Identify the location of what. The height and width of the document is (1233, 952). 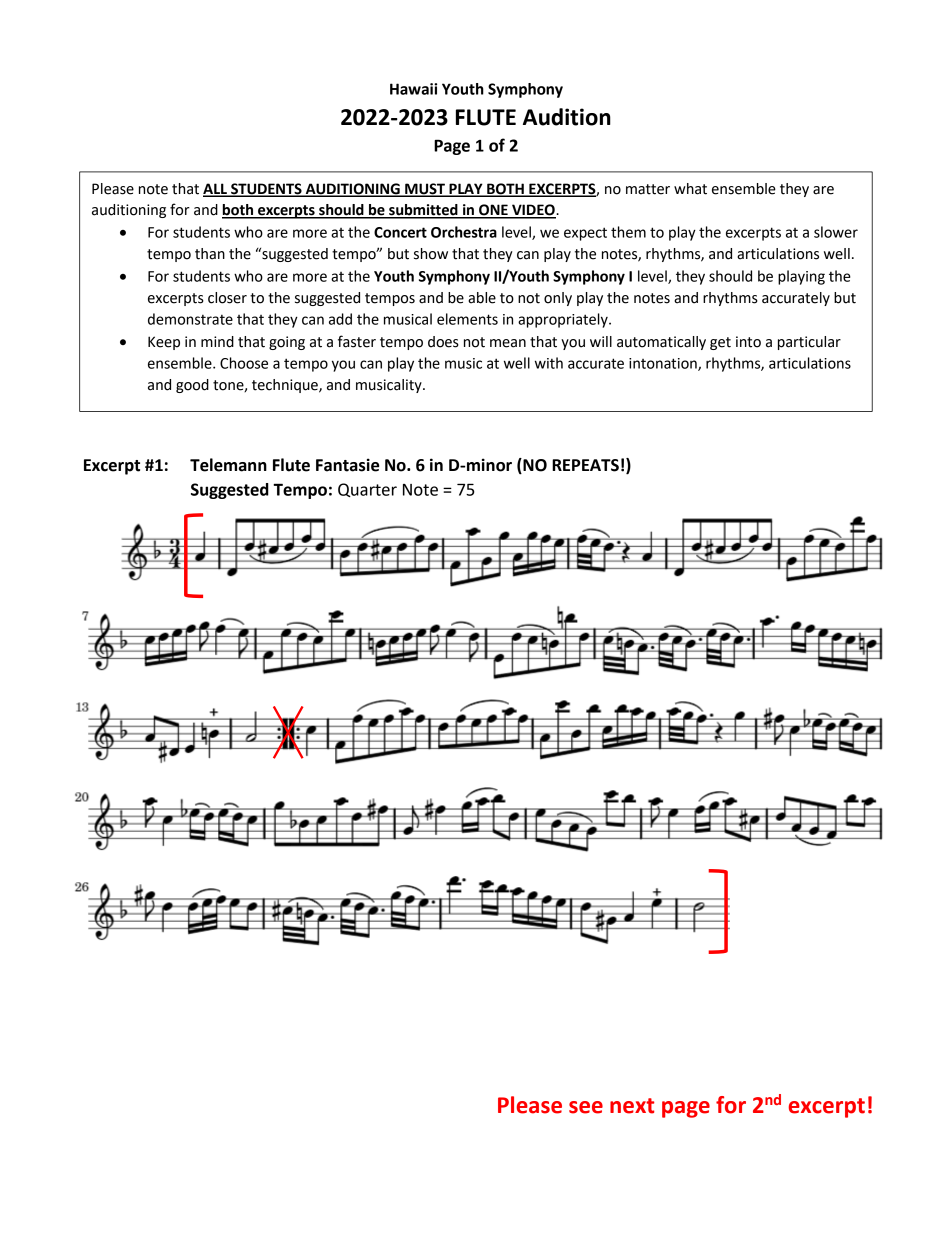
(690, 189).
